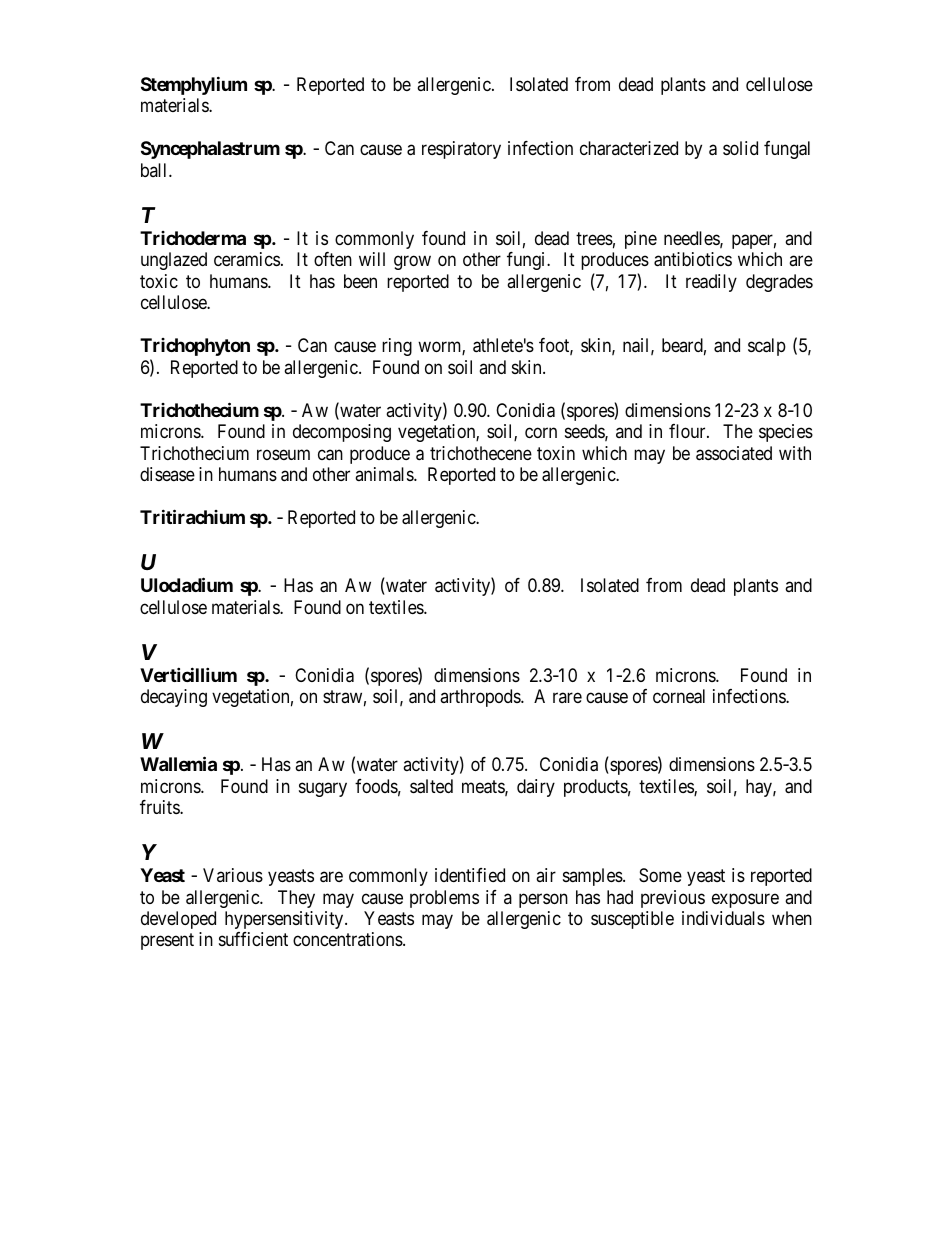 Image resolution: width=952 pixels, height=1233 pixels. Describe the element at coordinates (688, 431) in the page. I see `flour` at that location.
